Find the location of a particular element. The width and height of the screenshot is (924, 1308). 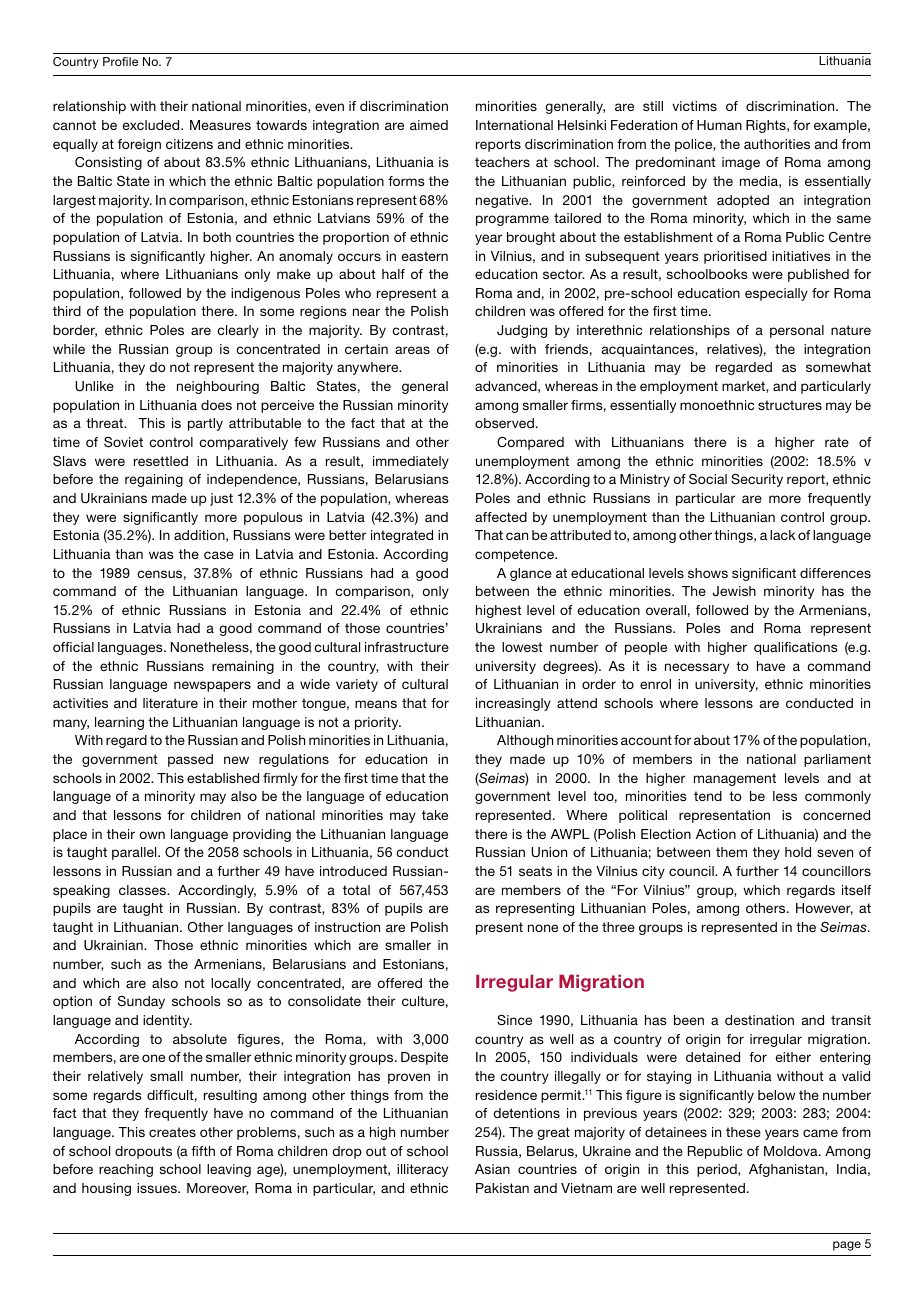

Afghanistan is located at coordinates (787, 1170).
